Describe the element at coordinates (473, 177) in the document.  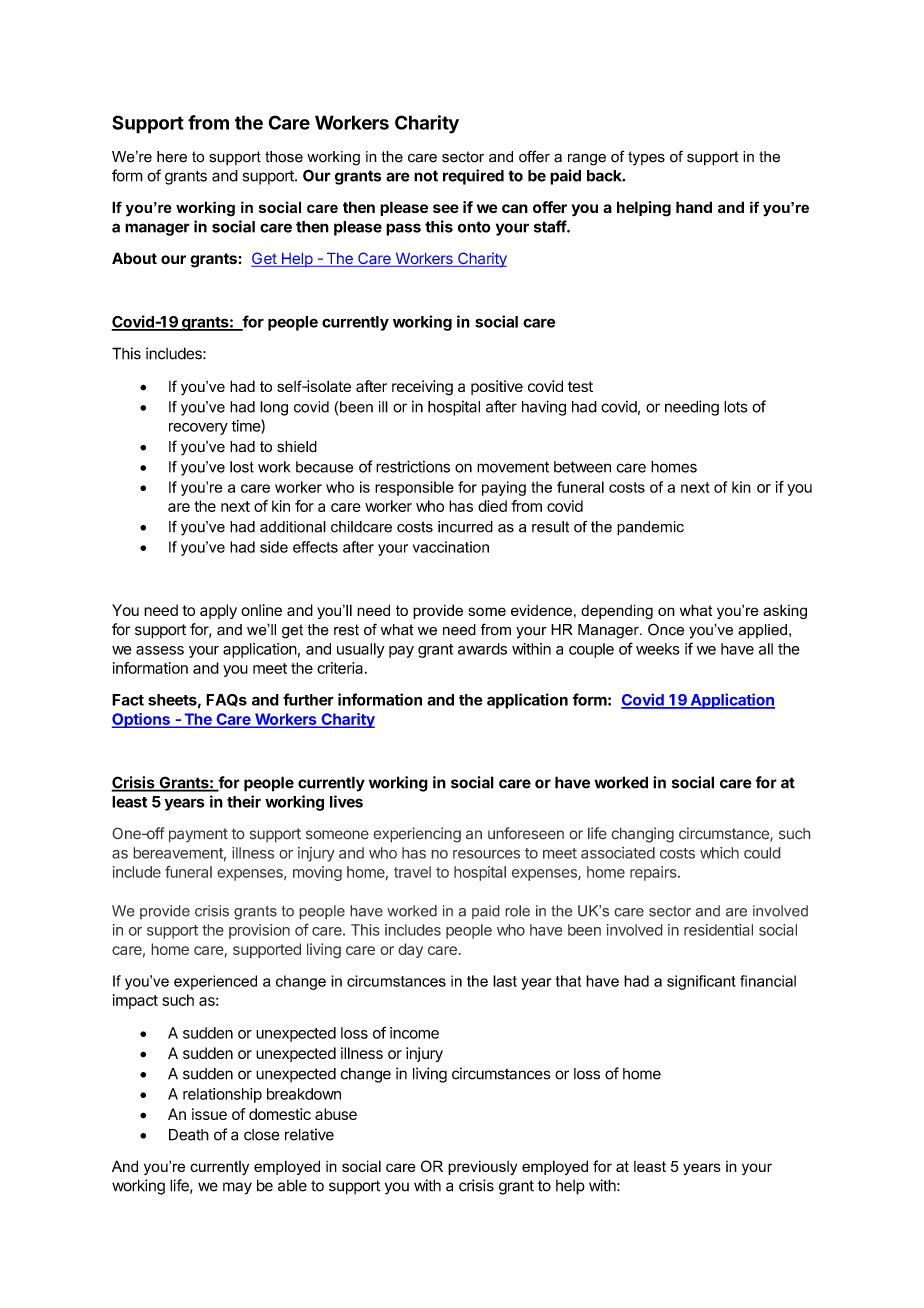
I see `required` at that location.
